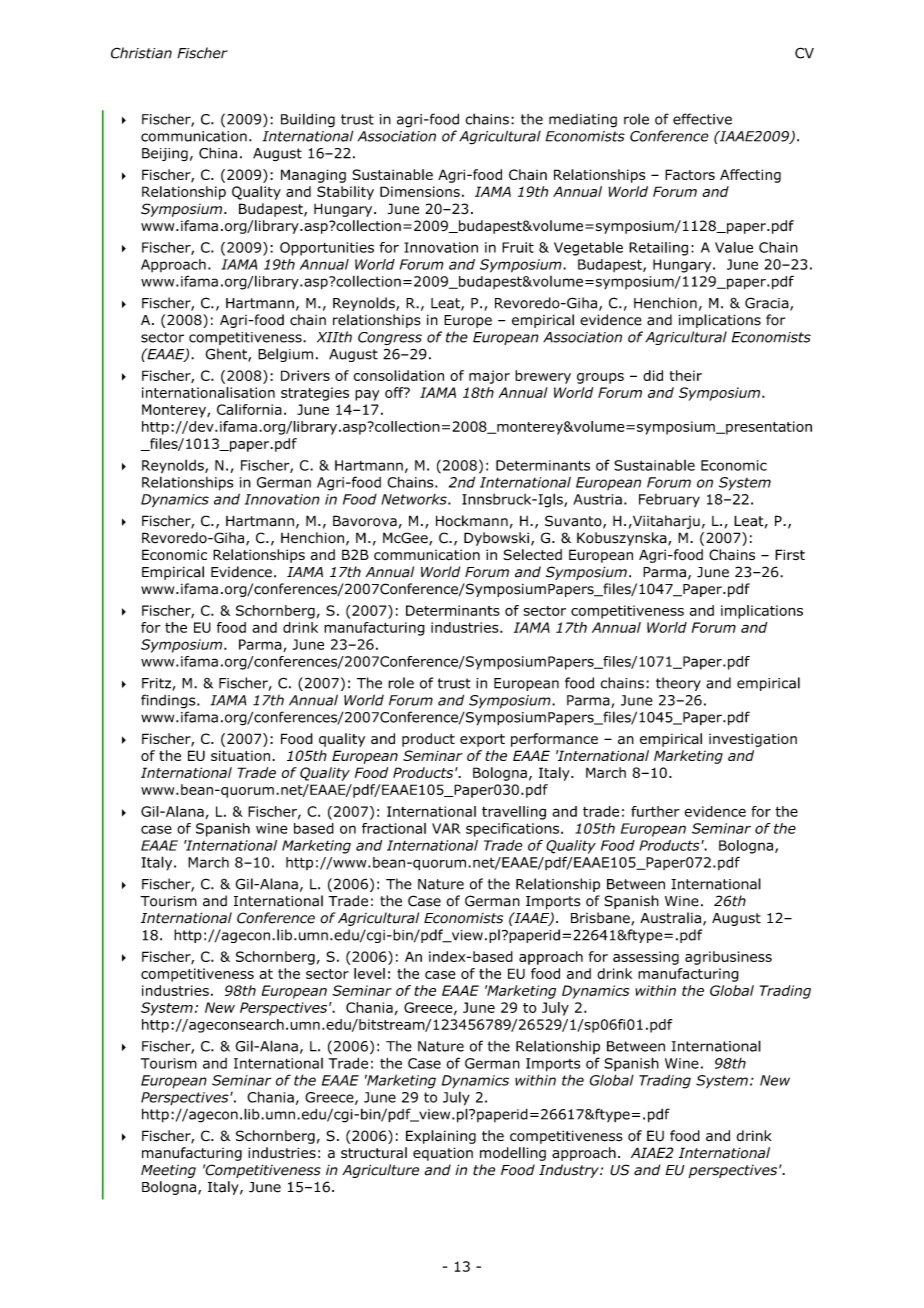 The width and height of the page is (924, 1308). Describe the element at coordinates (168, 1171) in the page. I see `Meeting` at that location.
